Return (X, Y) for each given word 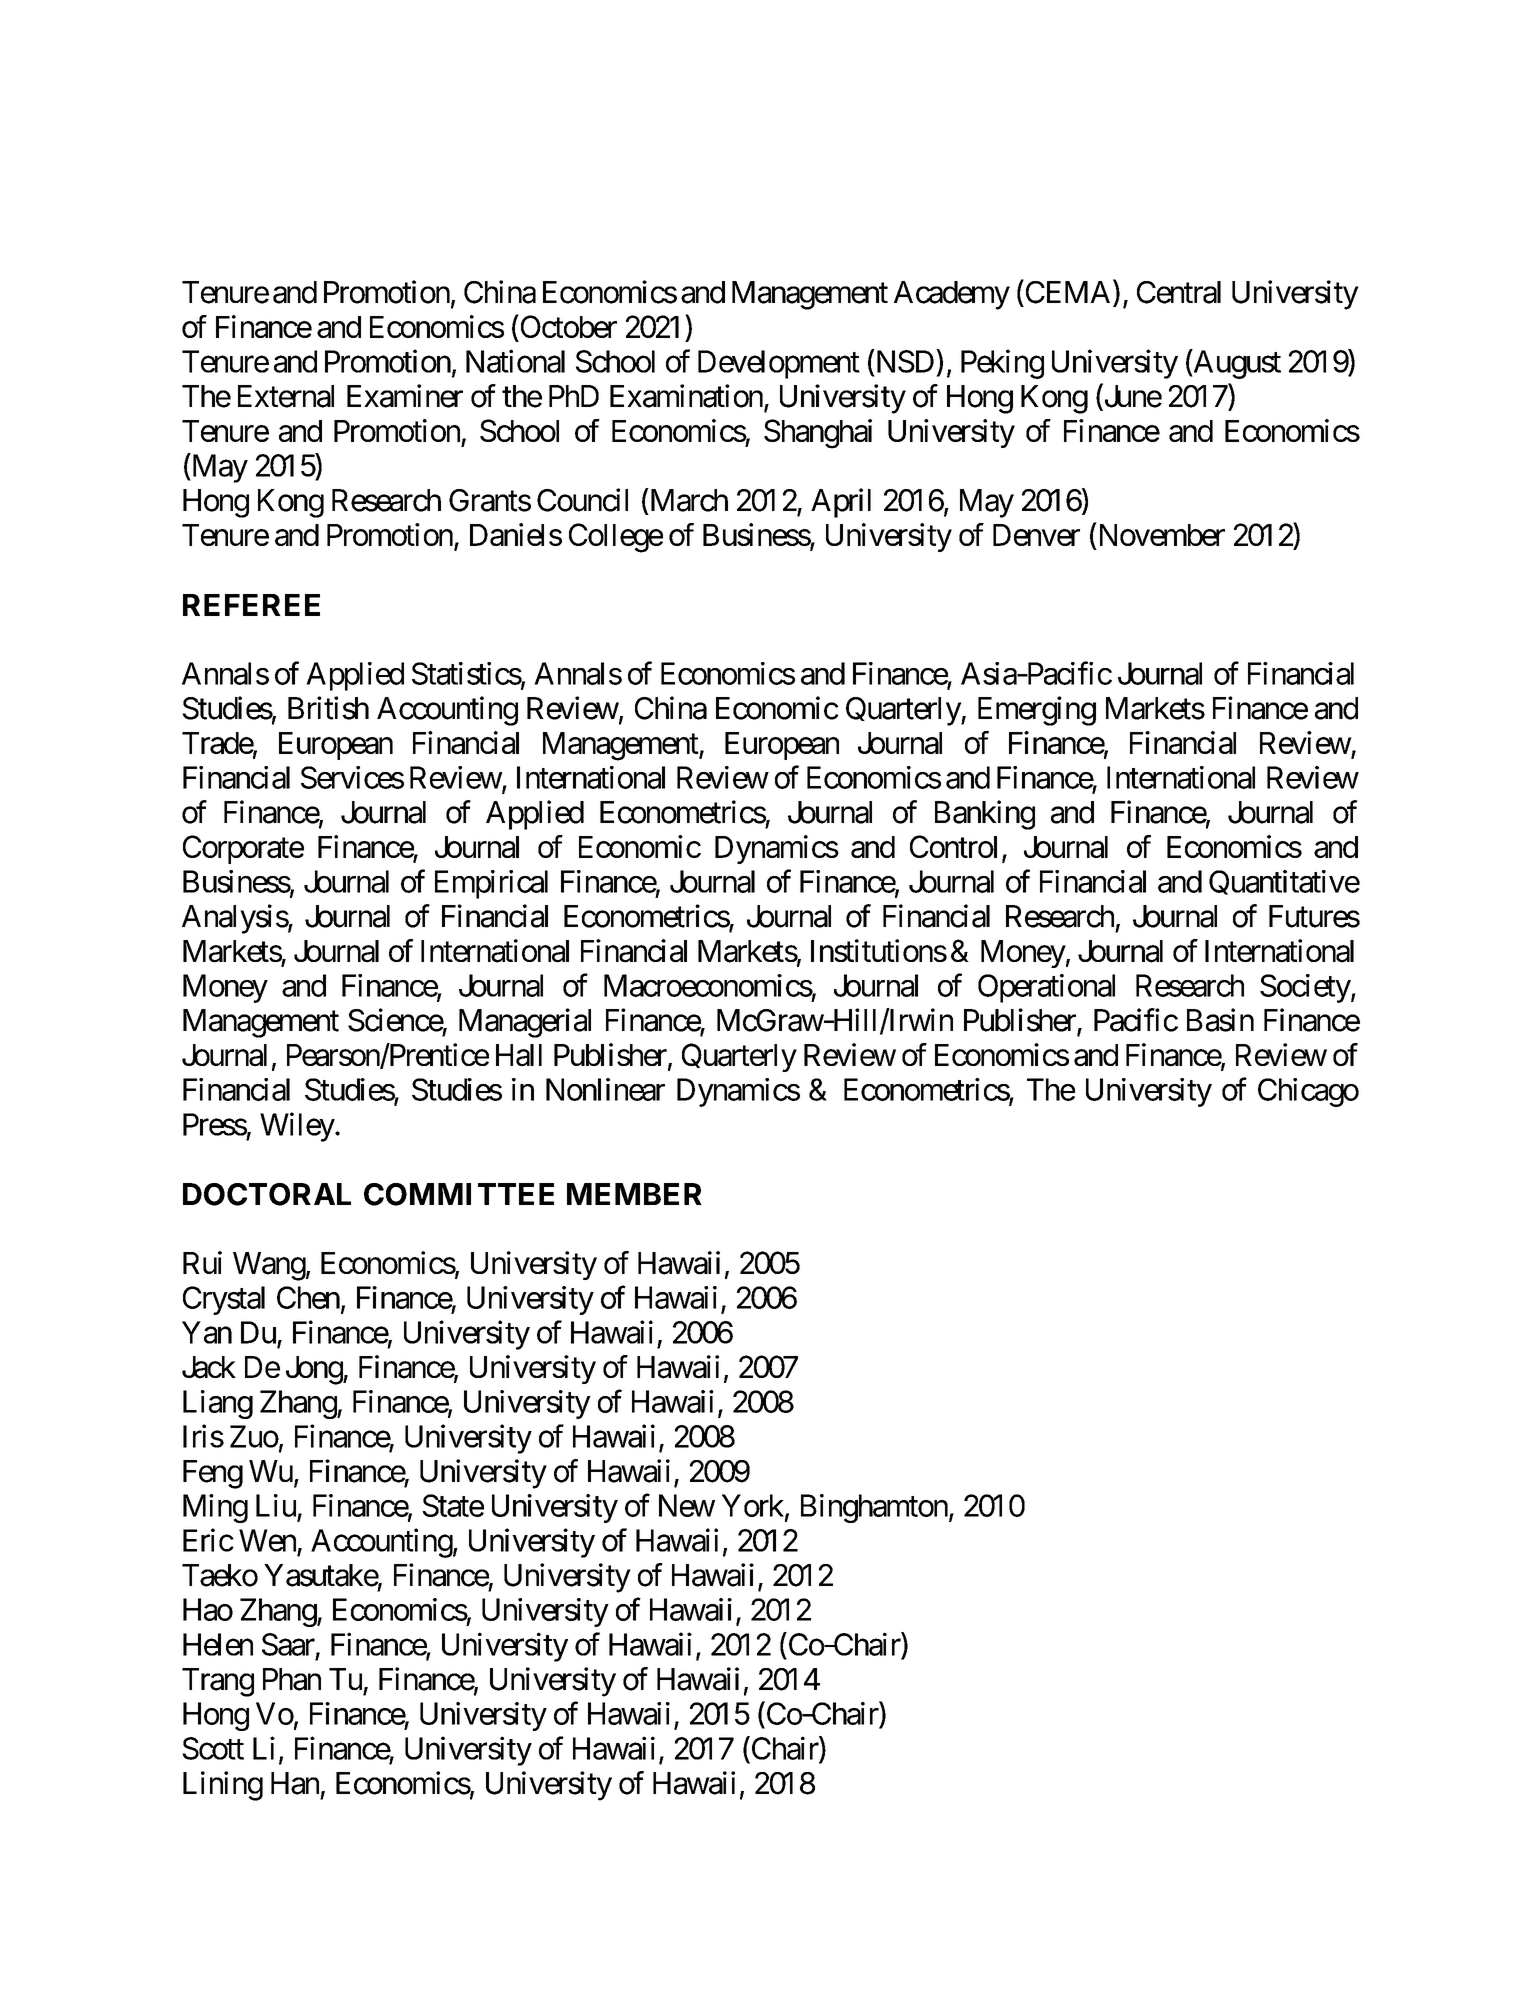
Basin (1220, 1020)
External (286, 396)
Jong (315, 1370)
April (841, 503)
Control (953, 846)
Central (1179, 292)
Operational (1046, 988)
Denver (1036, 535)
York (753, 1505)
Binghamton (874, 1508)
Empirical (491, 884)
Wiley (298, 1127)
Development (779, 364)
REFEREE (251, 605)
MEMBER (634, 1194)
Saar (288, 1644)
